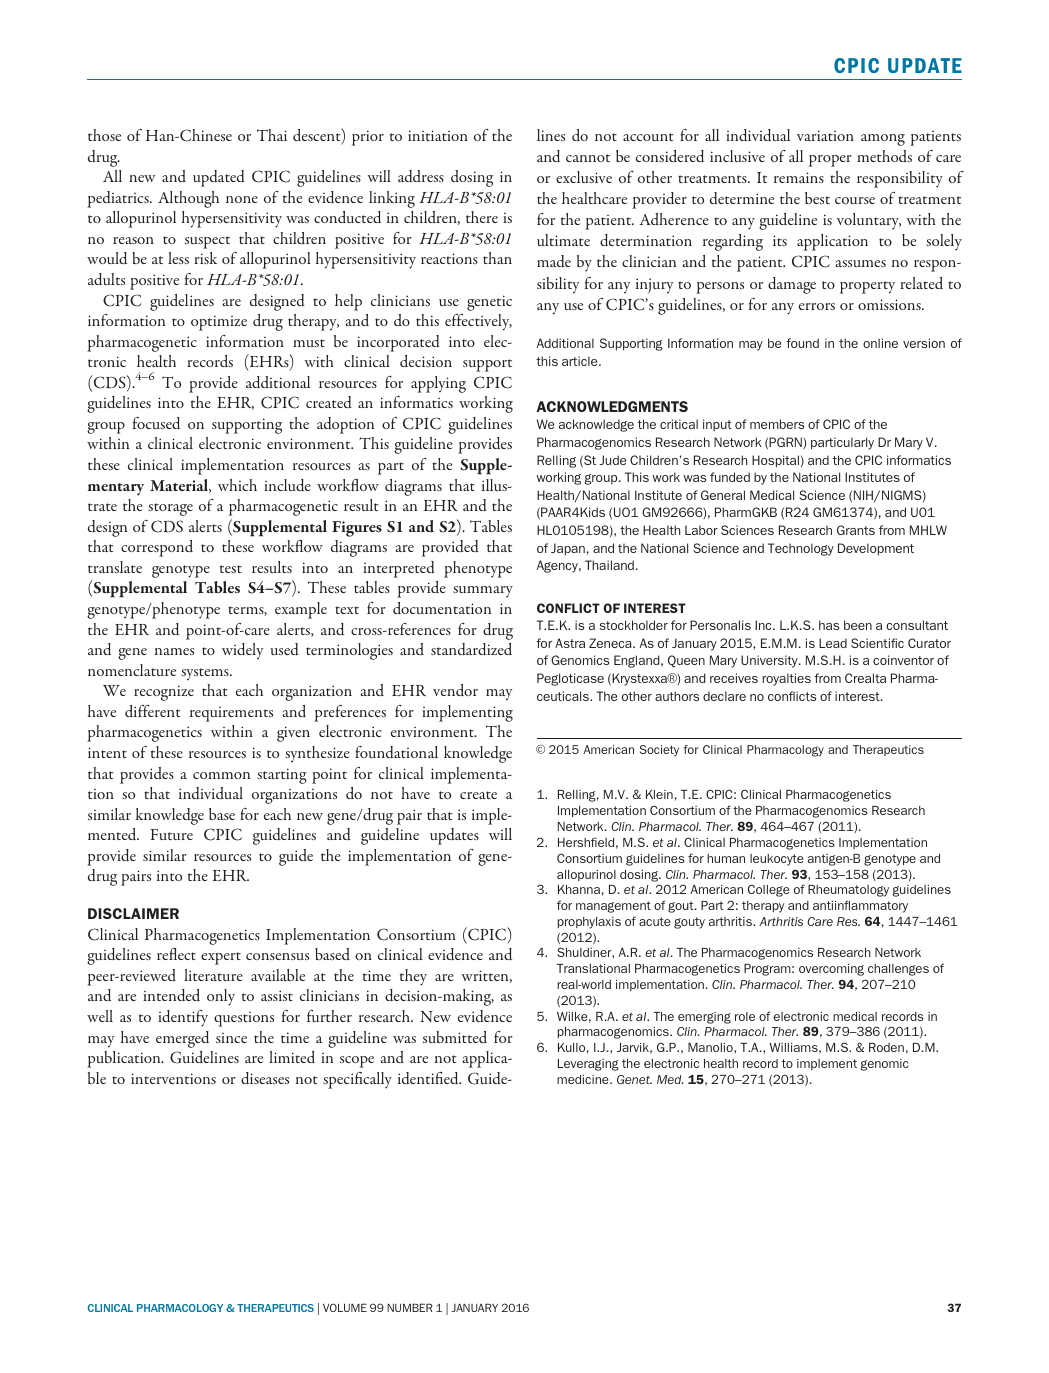 This screenshot has height=1373, width=1049. Describe the element at coordinates (799, 177) in the screenshot. I see `remains` at that location.
